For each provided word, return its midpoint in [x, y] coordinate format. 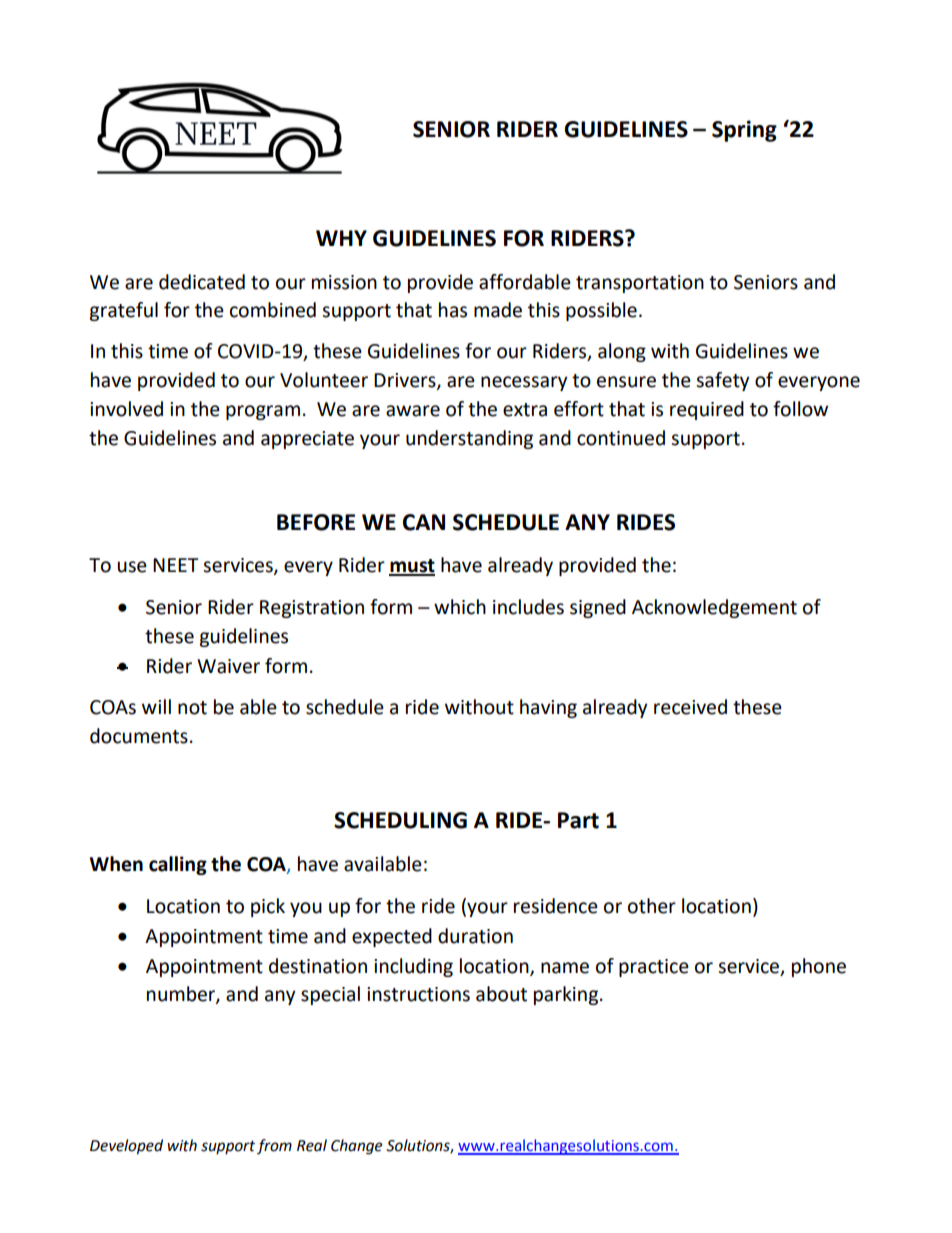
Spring [744, 131]
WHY [341, 238]
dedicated [202, 282]
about [501, 994]
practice [654, 968]
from [274, 1146]
